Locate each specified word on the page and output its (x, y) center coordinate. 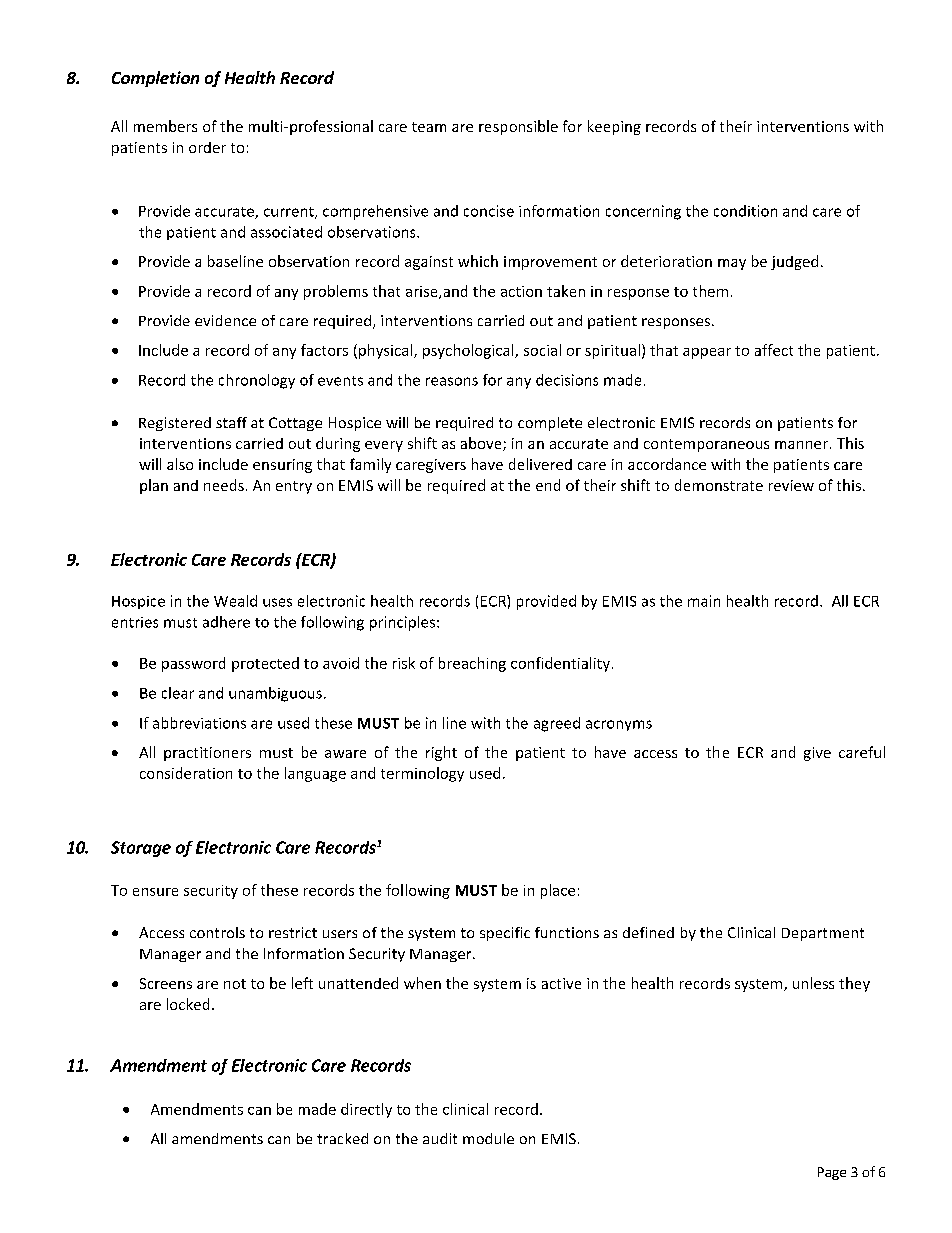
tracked (342, 1138)
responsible (518, 127)
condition (745, 211)
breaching (472, 664)
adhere (226, 622)
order (207, 147)
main (704, 601)
